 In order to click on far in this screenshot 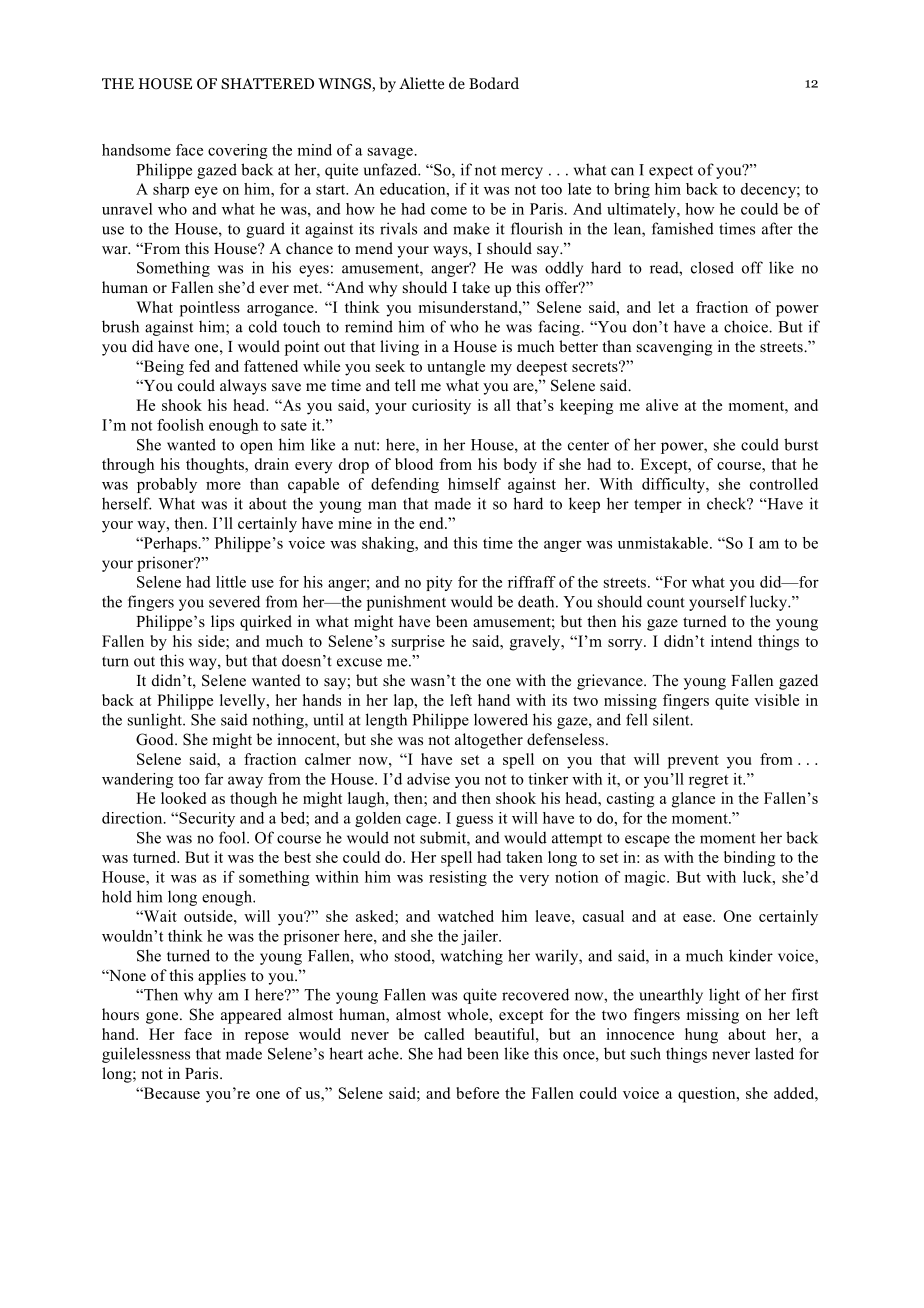, I will do `click(214, 779)`.
